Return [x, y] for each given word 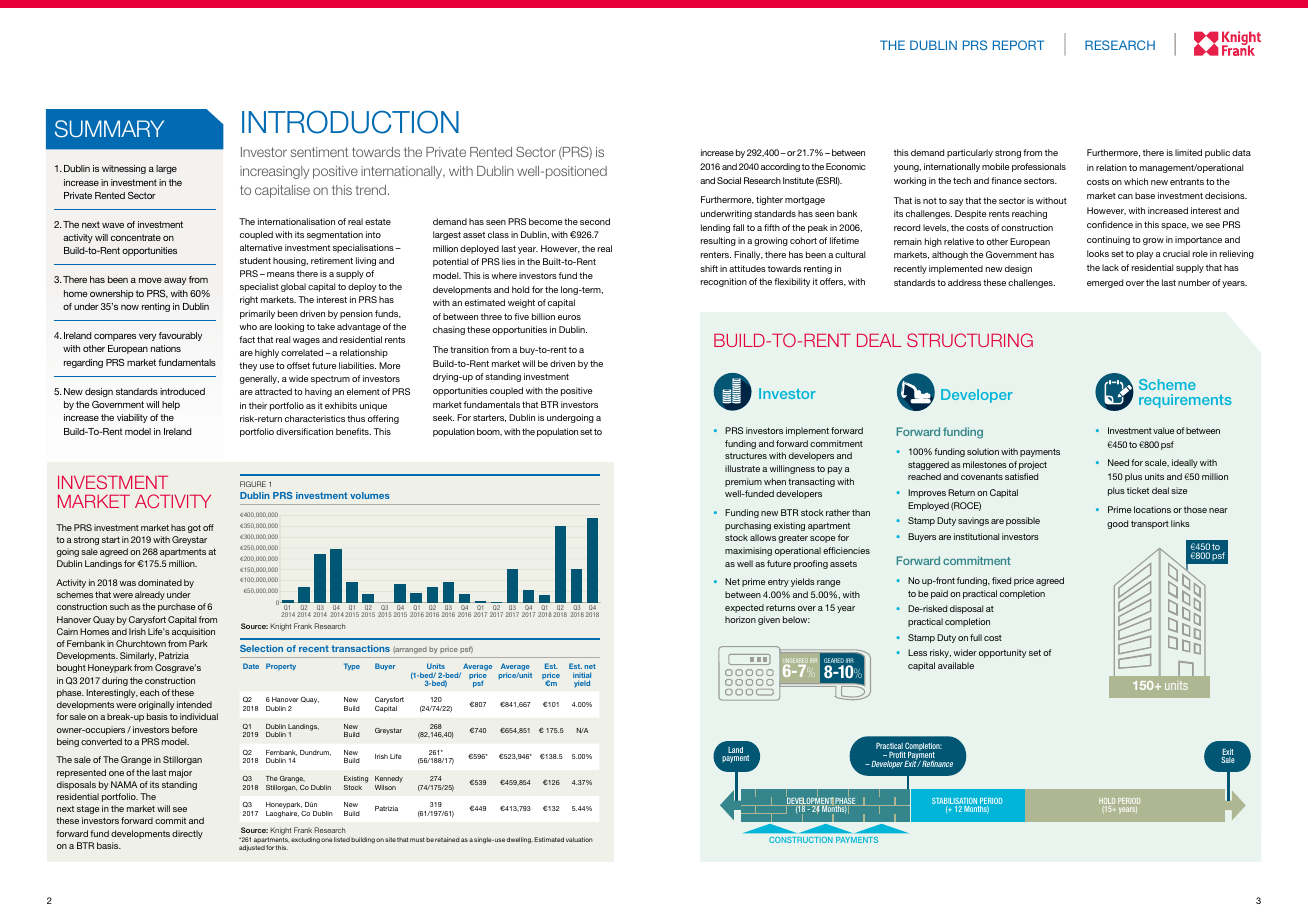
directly [187, 834]
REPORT [1018, 45]
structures [746, 456]
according [780, 167]
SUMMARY [109, 129]
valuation [579, 839]
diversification [304, 431]
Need [1118, 462]
